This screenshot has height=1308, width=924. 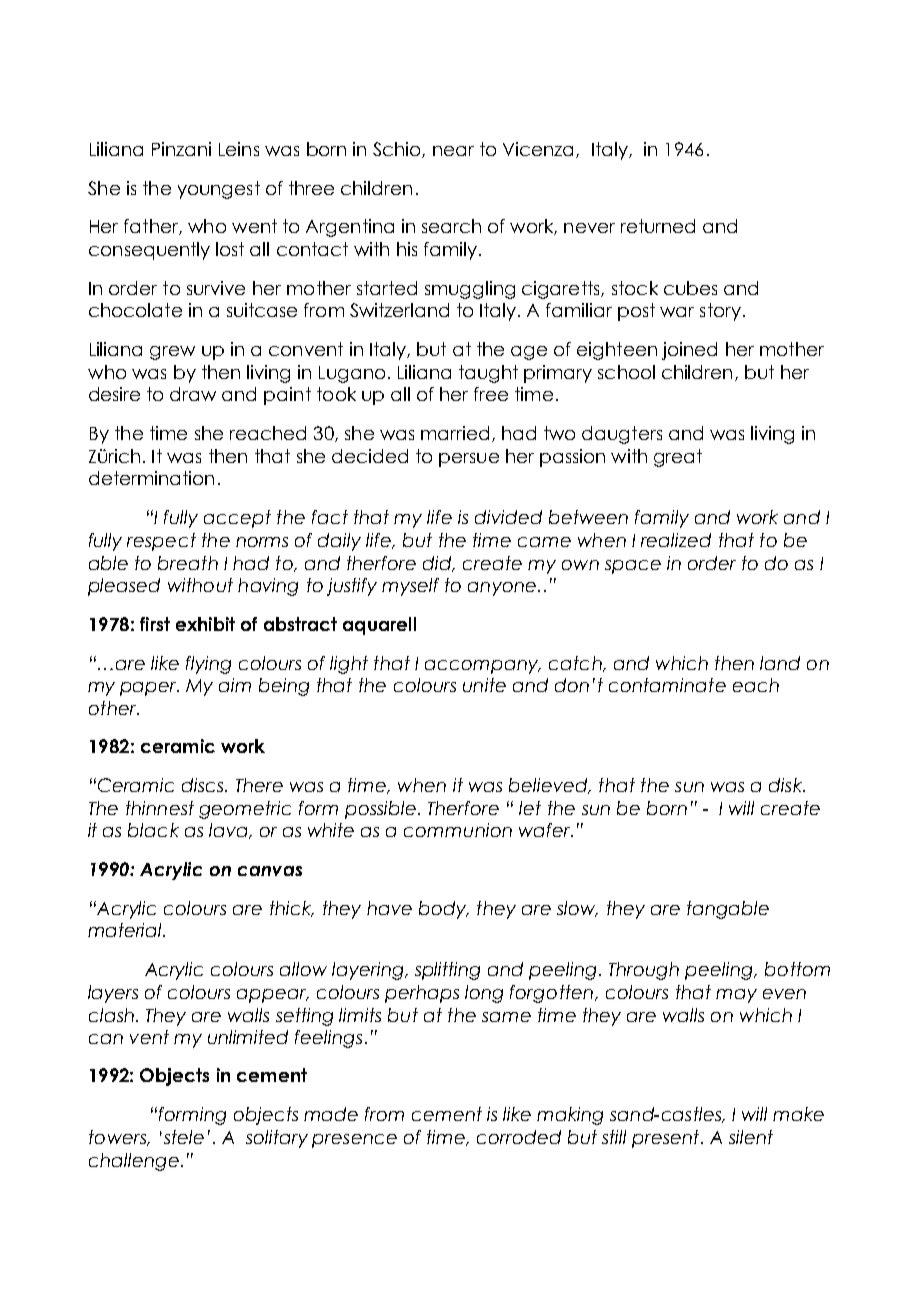 I want to click on youngest, so click(x=219, y=190).
